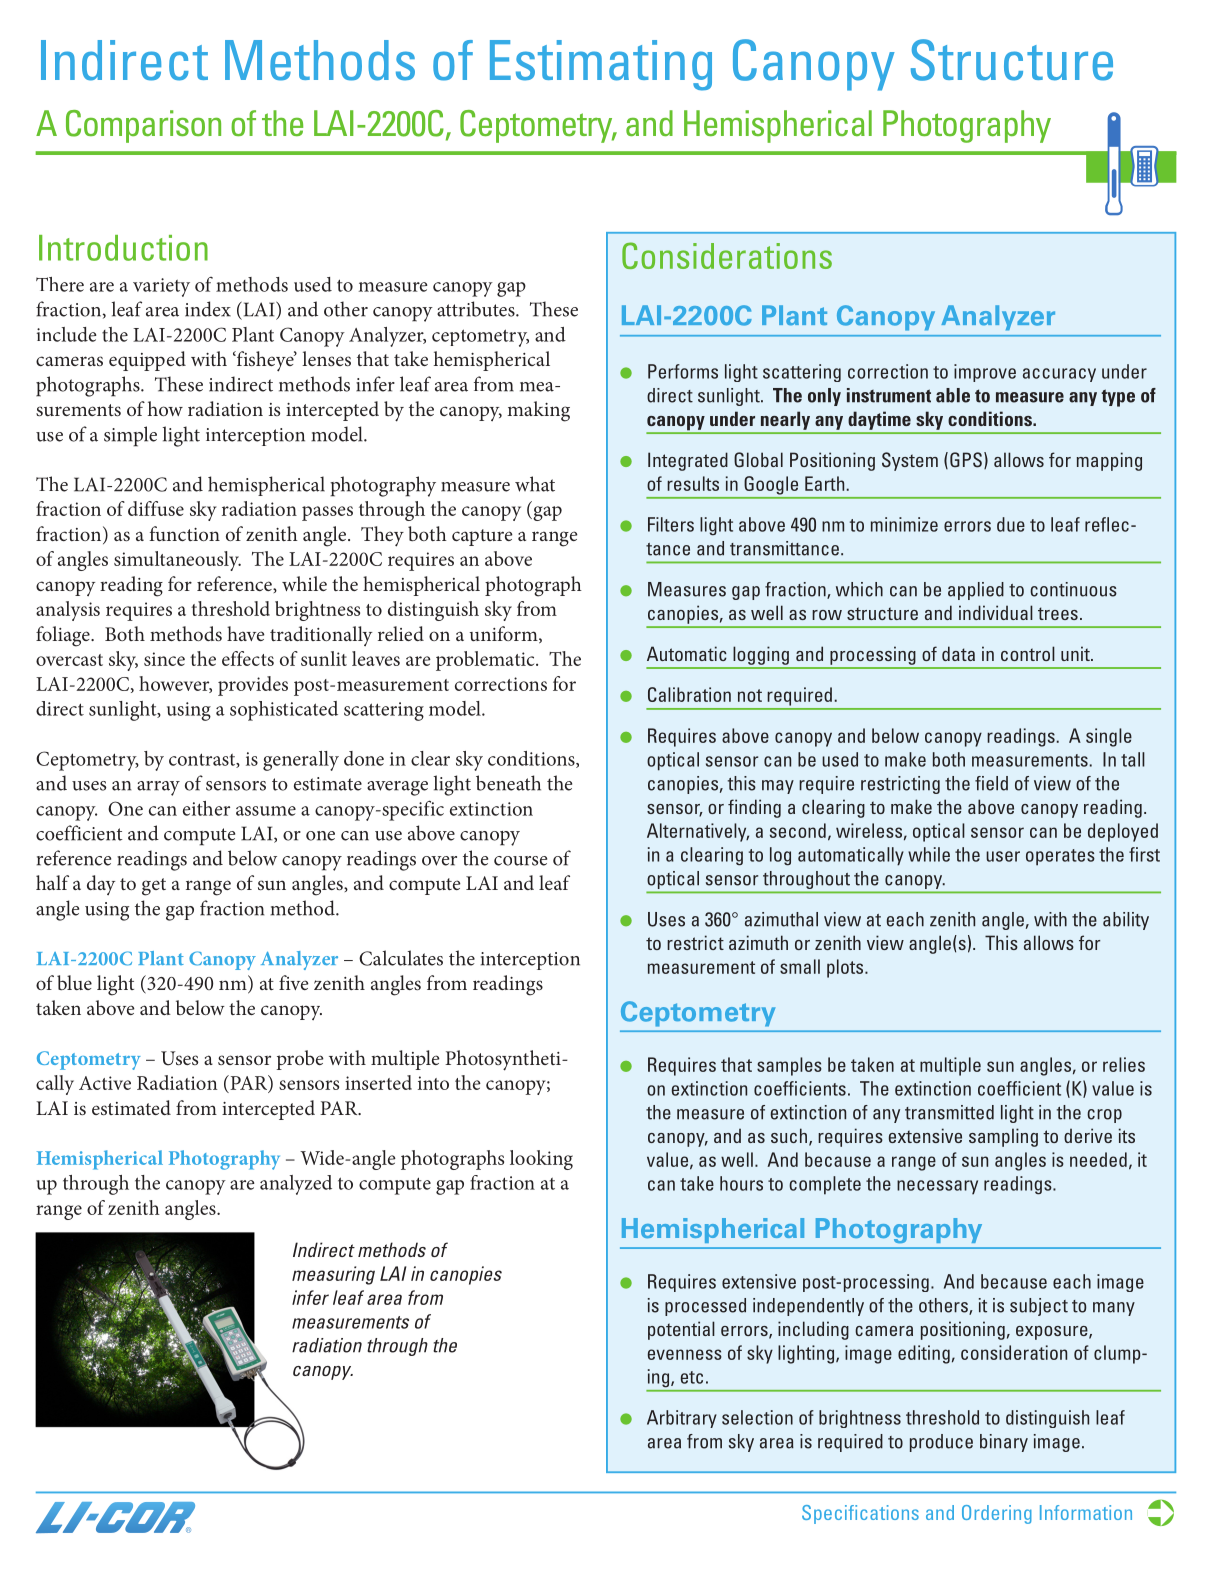 The image size is (1212, 1569). What do you see at coordinates (147, 361) in the image?
I see `equipped` at bounding box center [147, 361].
